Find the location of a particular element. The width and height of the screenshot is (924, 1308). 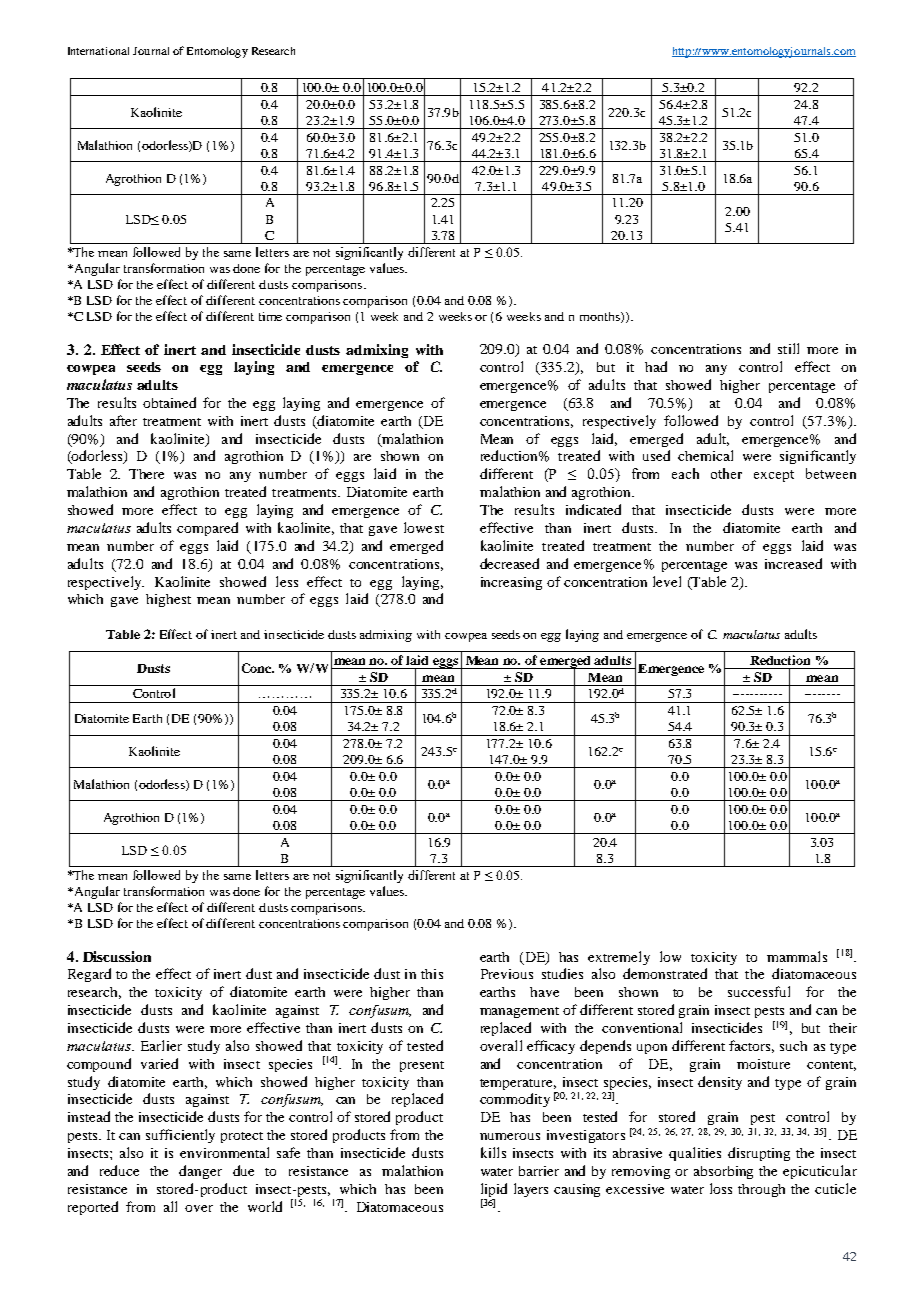

International is located at coordinates (98, 51).
